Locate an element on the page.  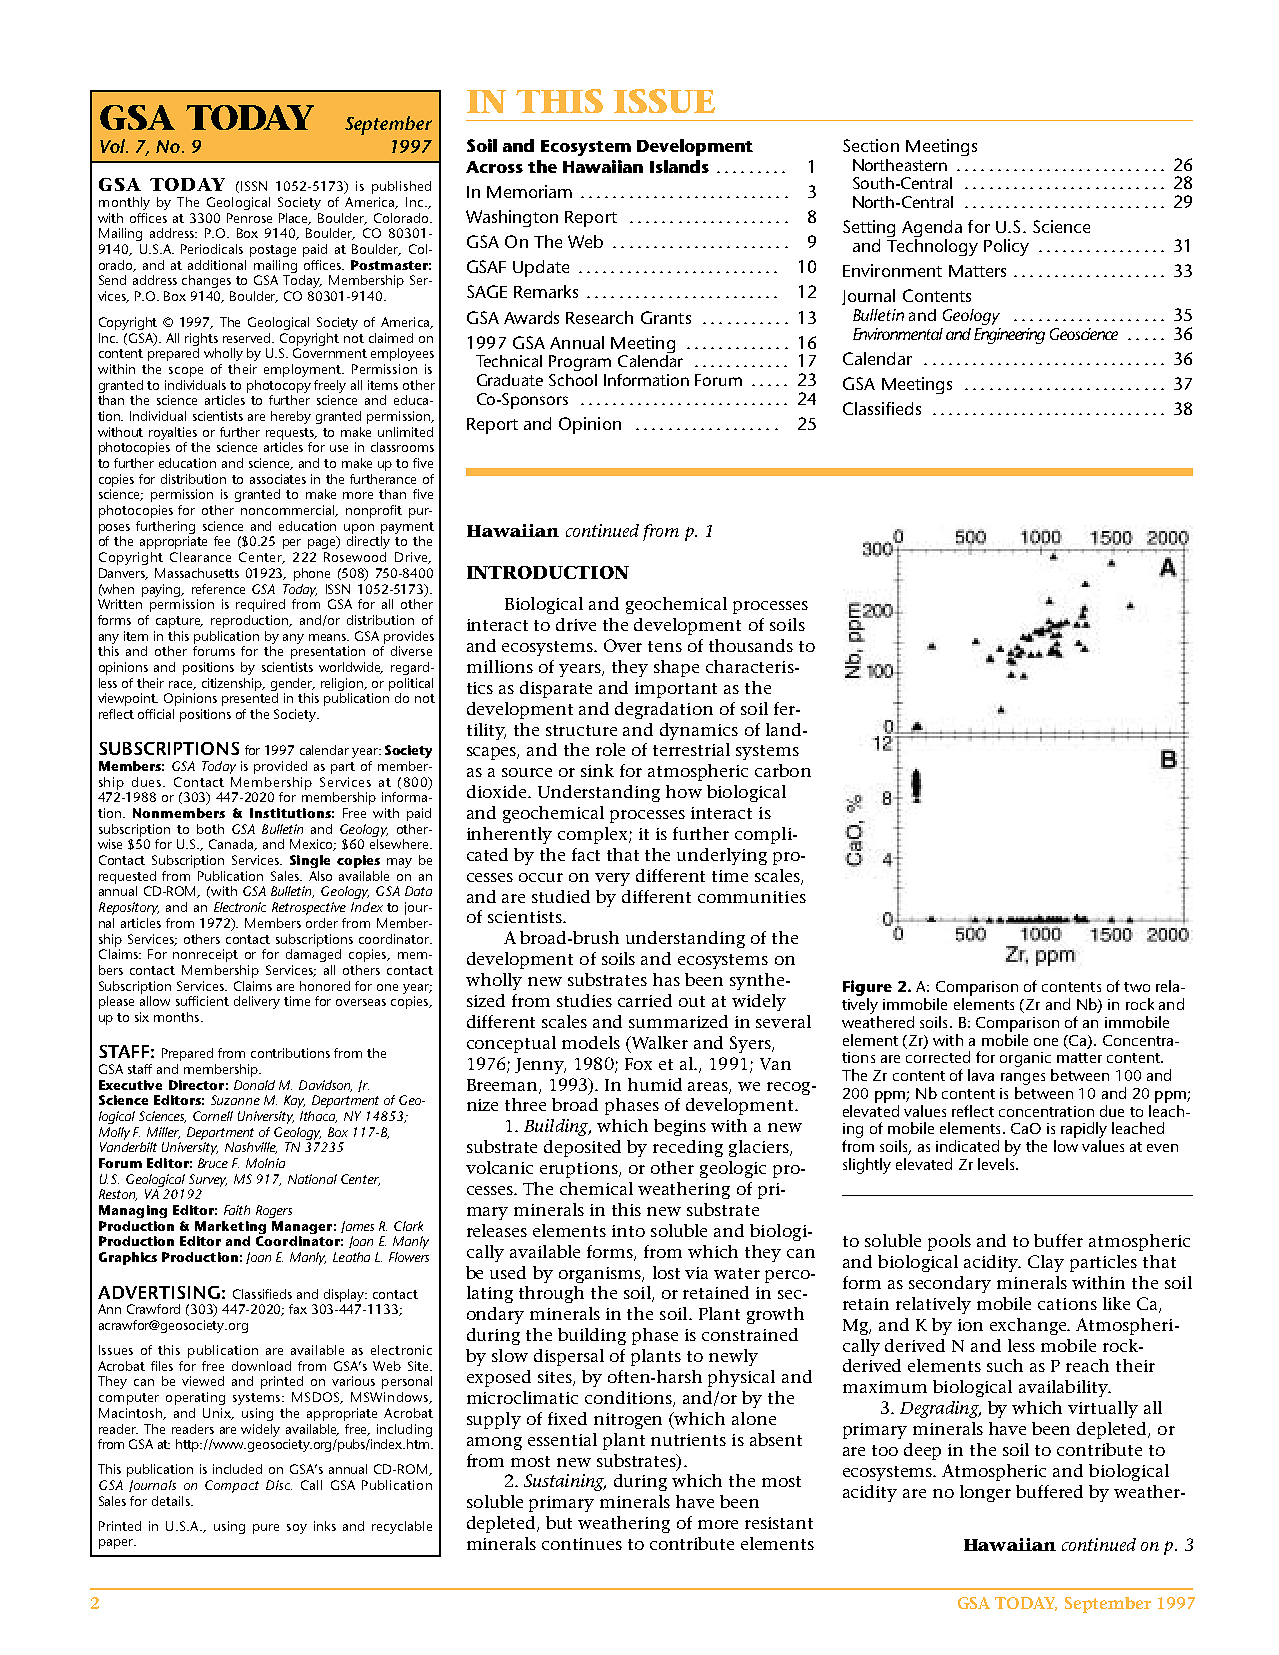
Compact is located at coordinates (232, 1486).
